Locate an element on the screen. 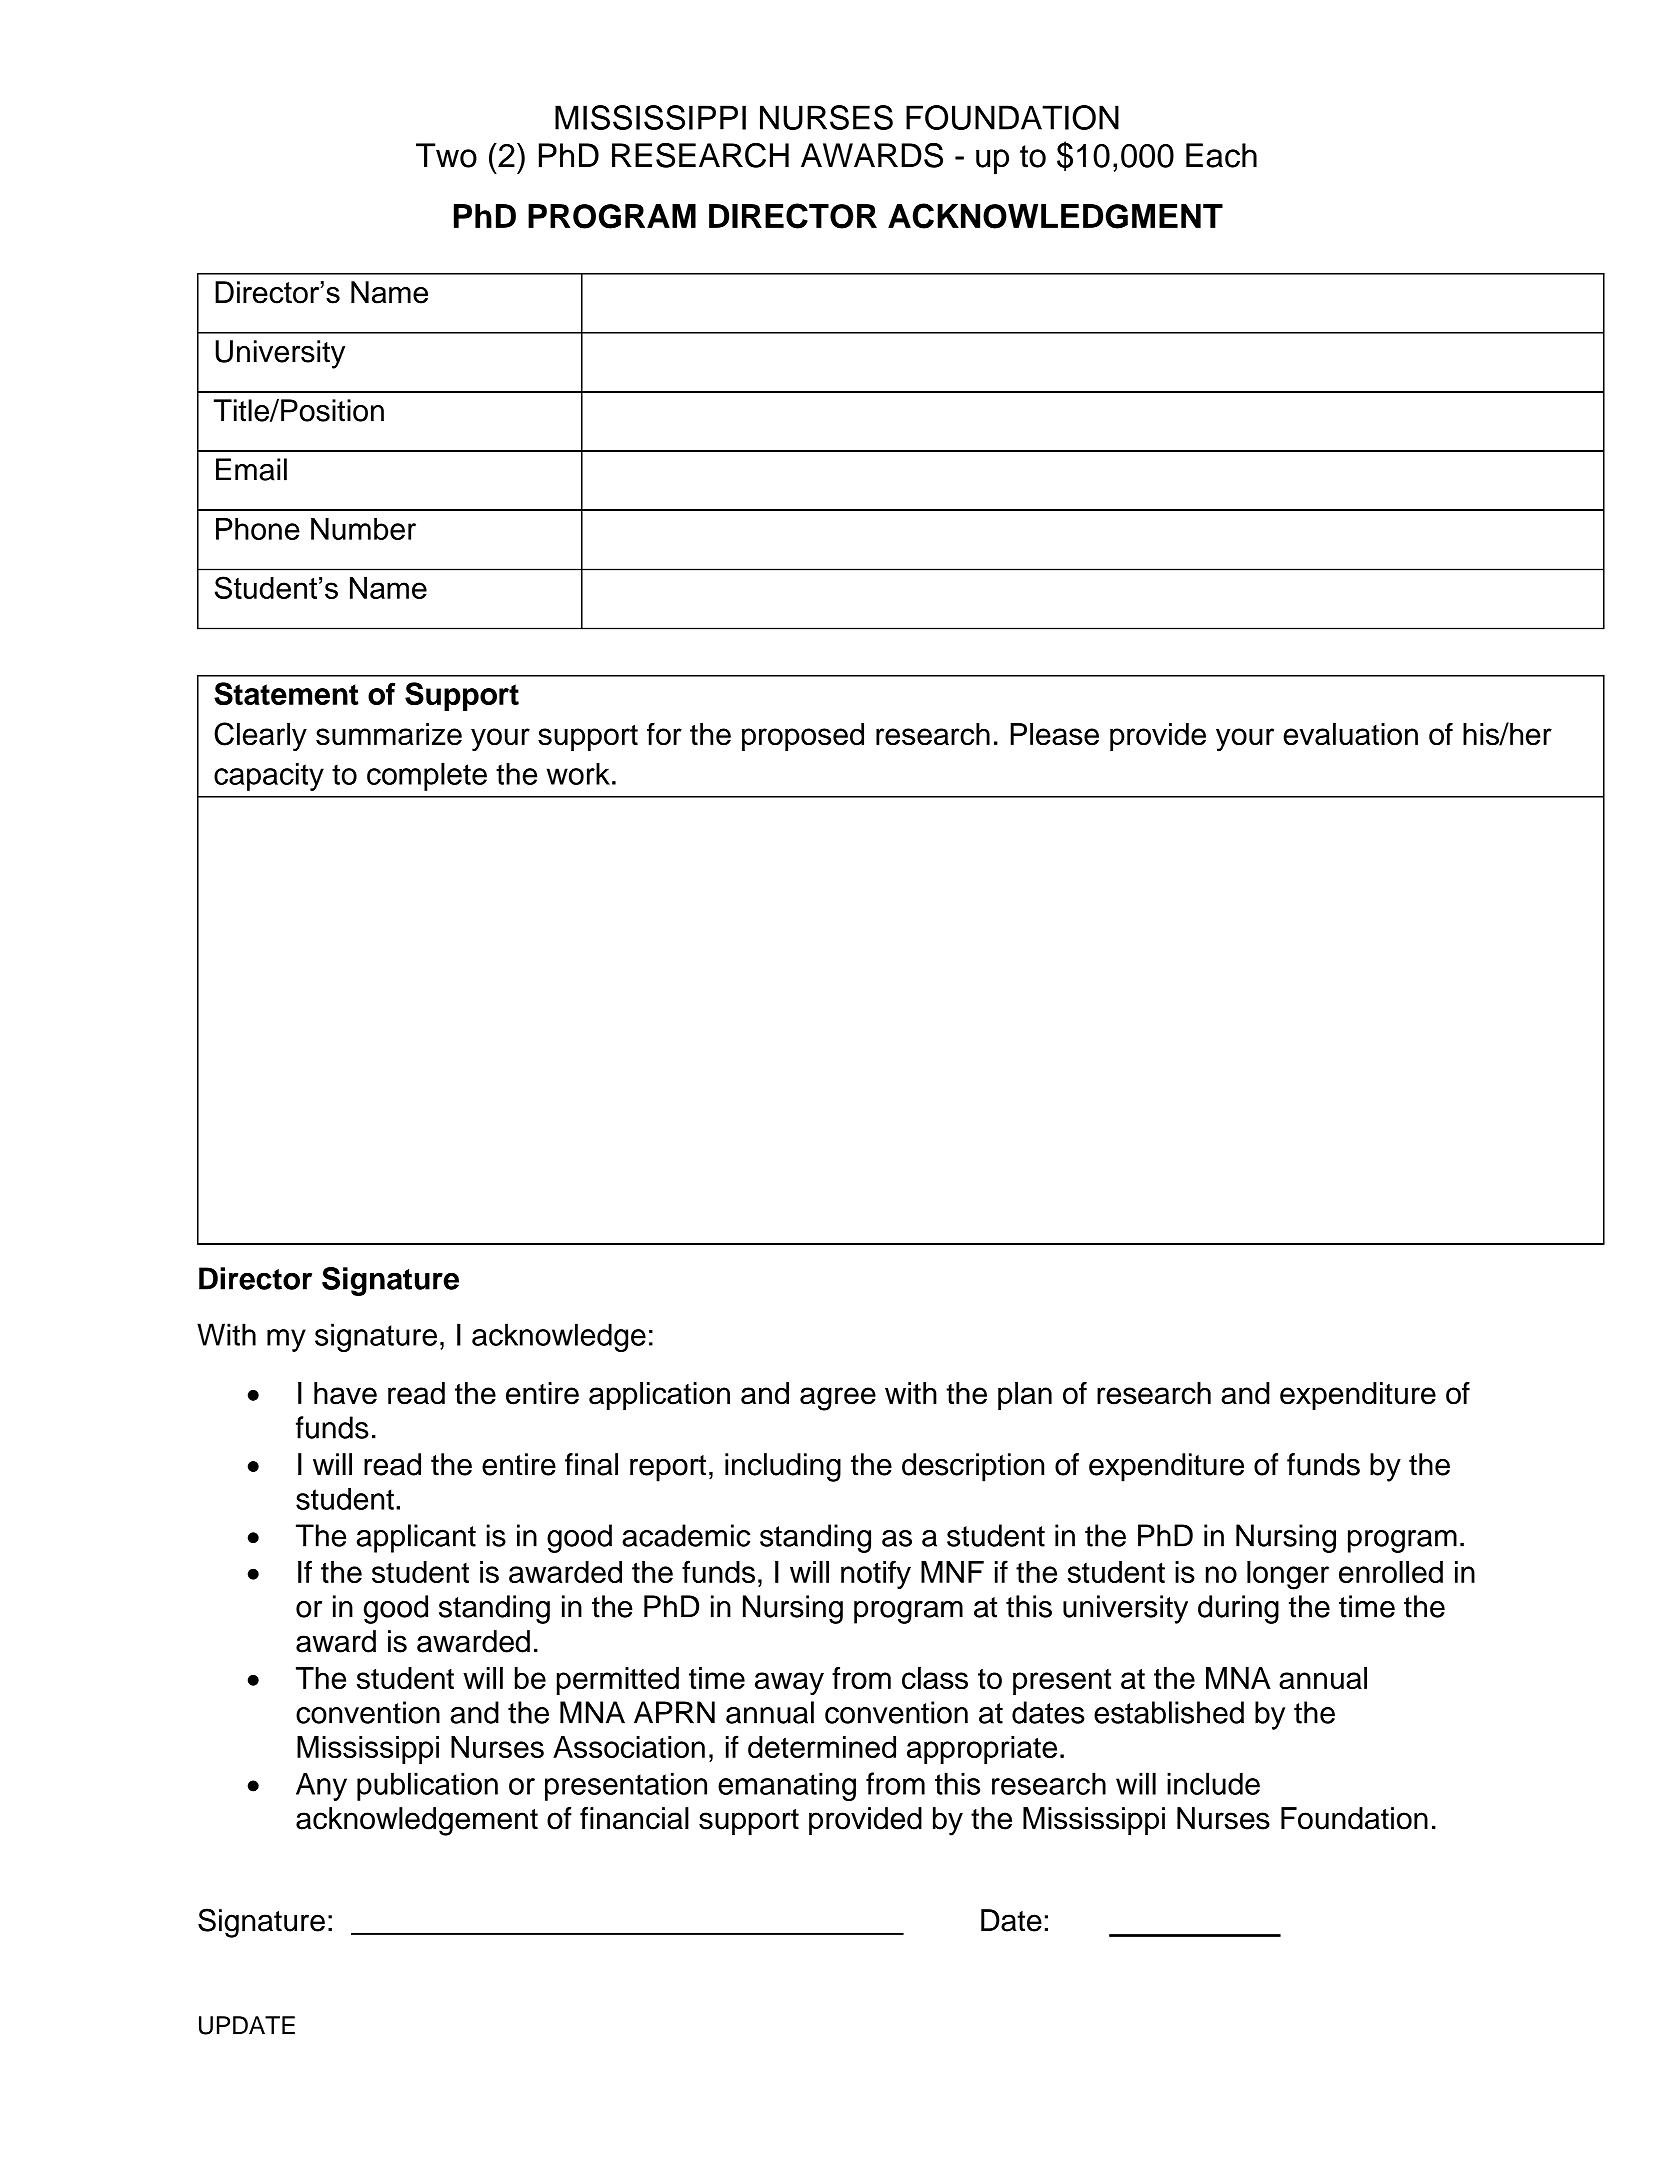  ACKNOWLEDGMENT is located at coordinates (1055, 216).
